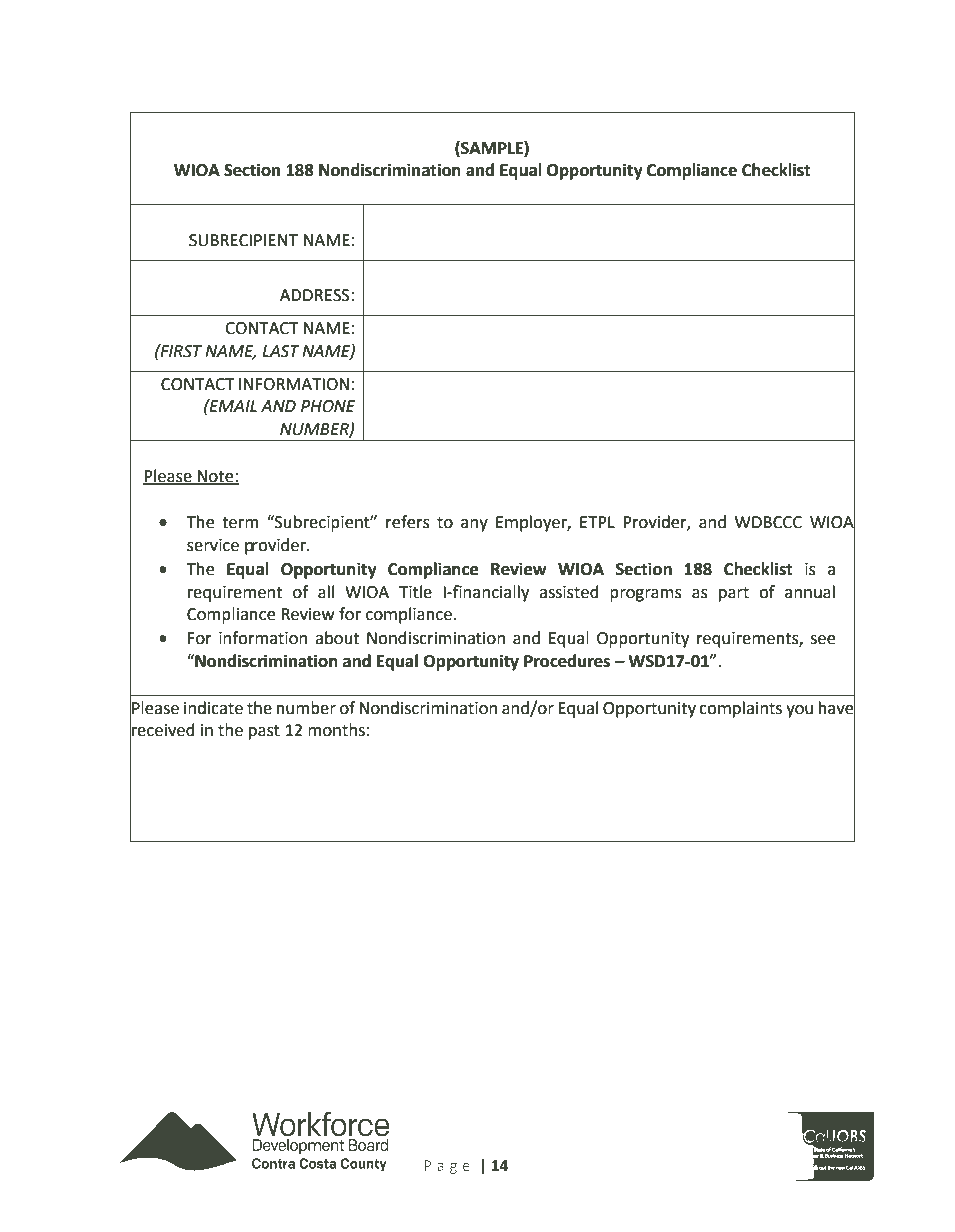 This screenshot has width=955, height=1232. Describe the element at coordinates (281, 351) in the screenshot. I see `LAST` at that location.
